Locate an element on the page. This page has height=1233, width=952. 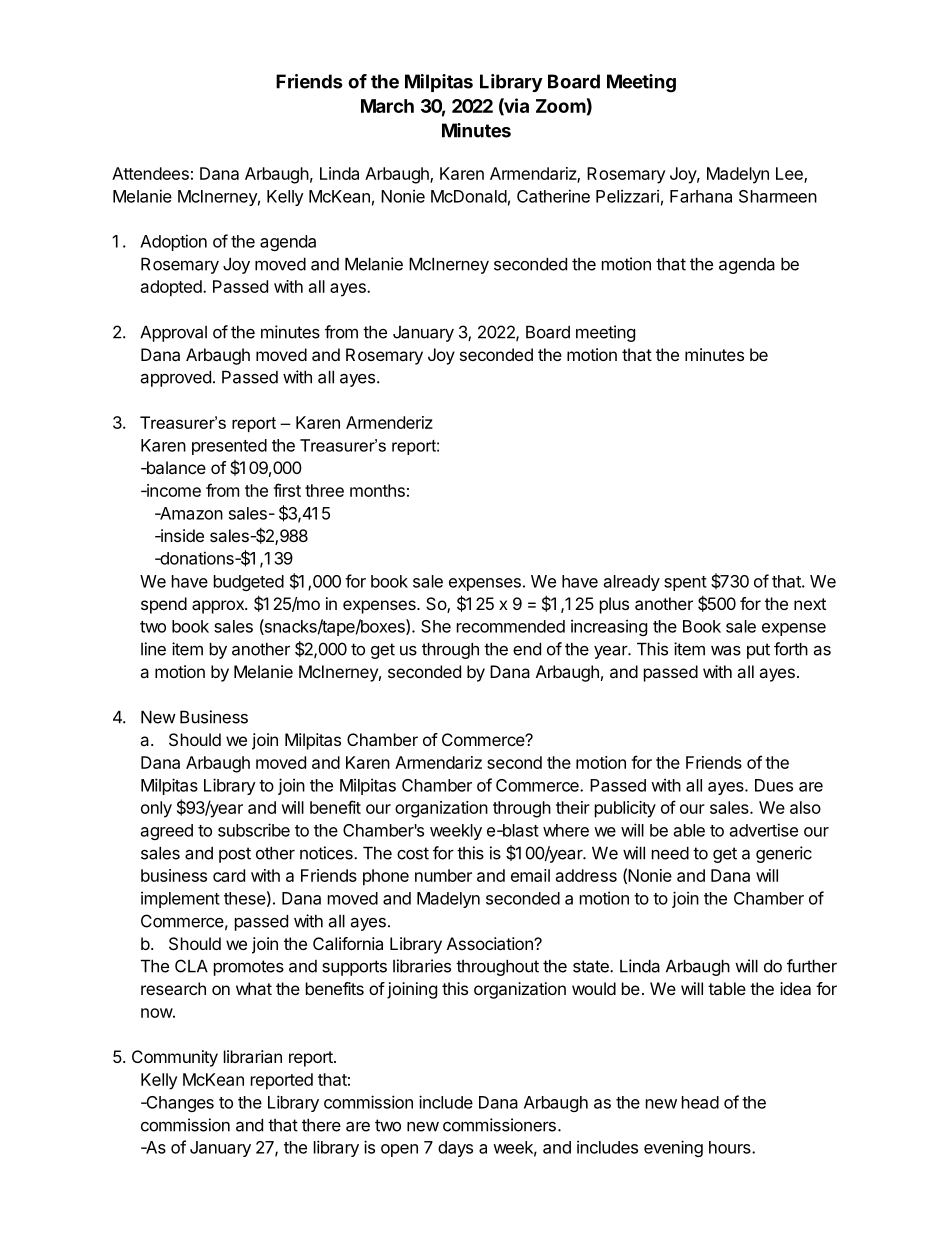
Lee is located at coordinates (790, 174).
